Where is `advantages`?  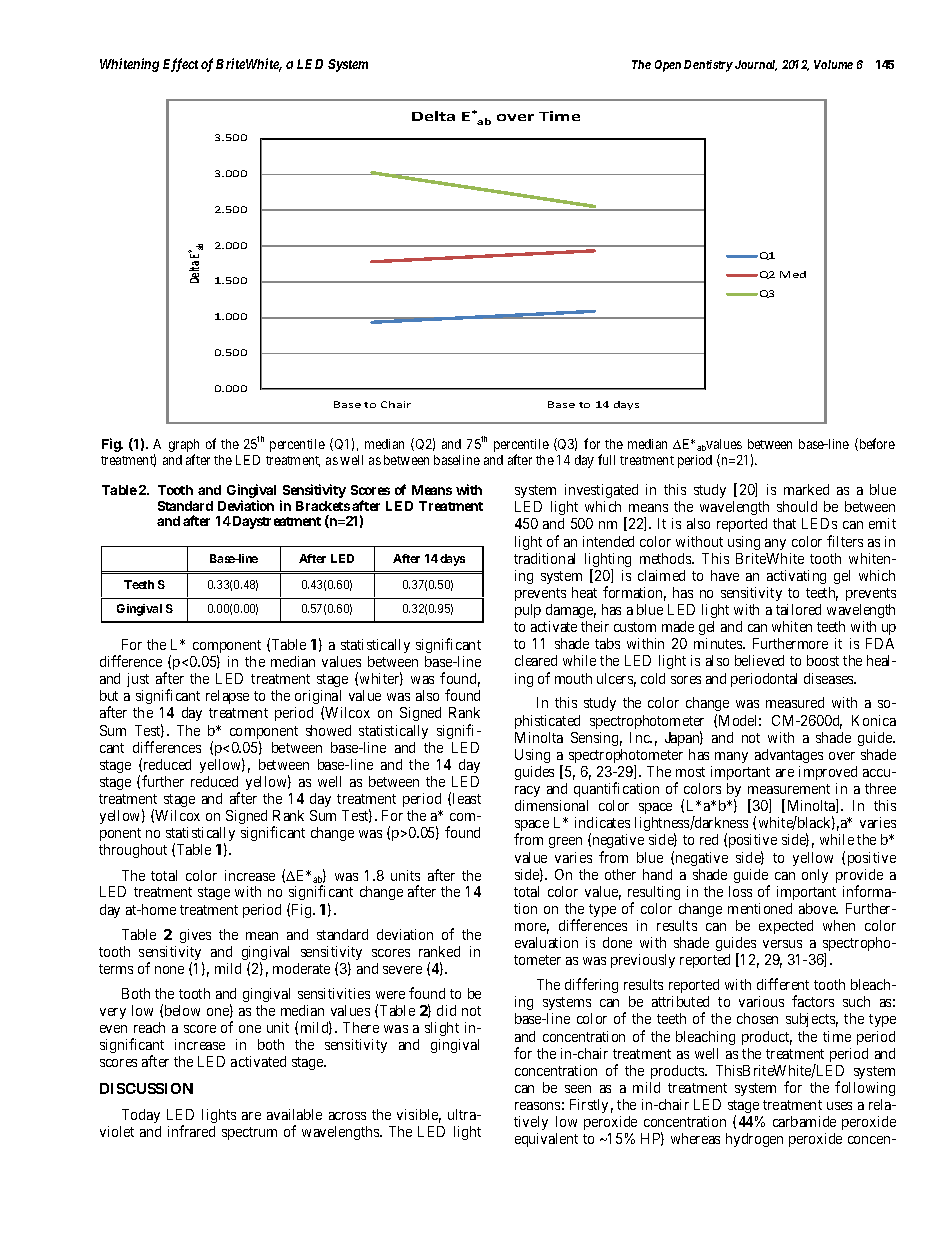
advantages is located at coordinates (789, 756).
